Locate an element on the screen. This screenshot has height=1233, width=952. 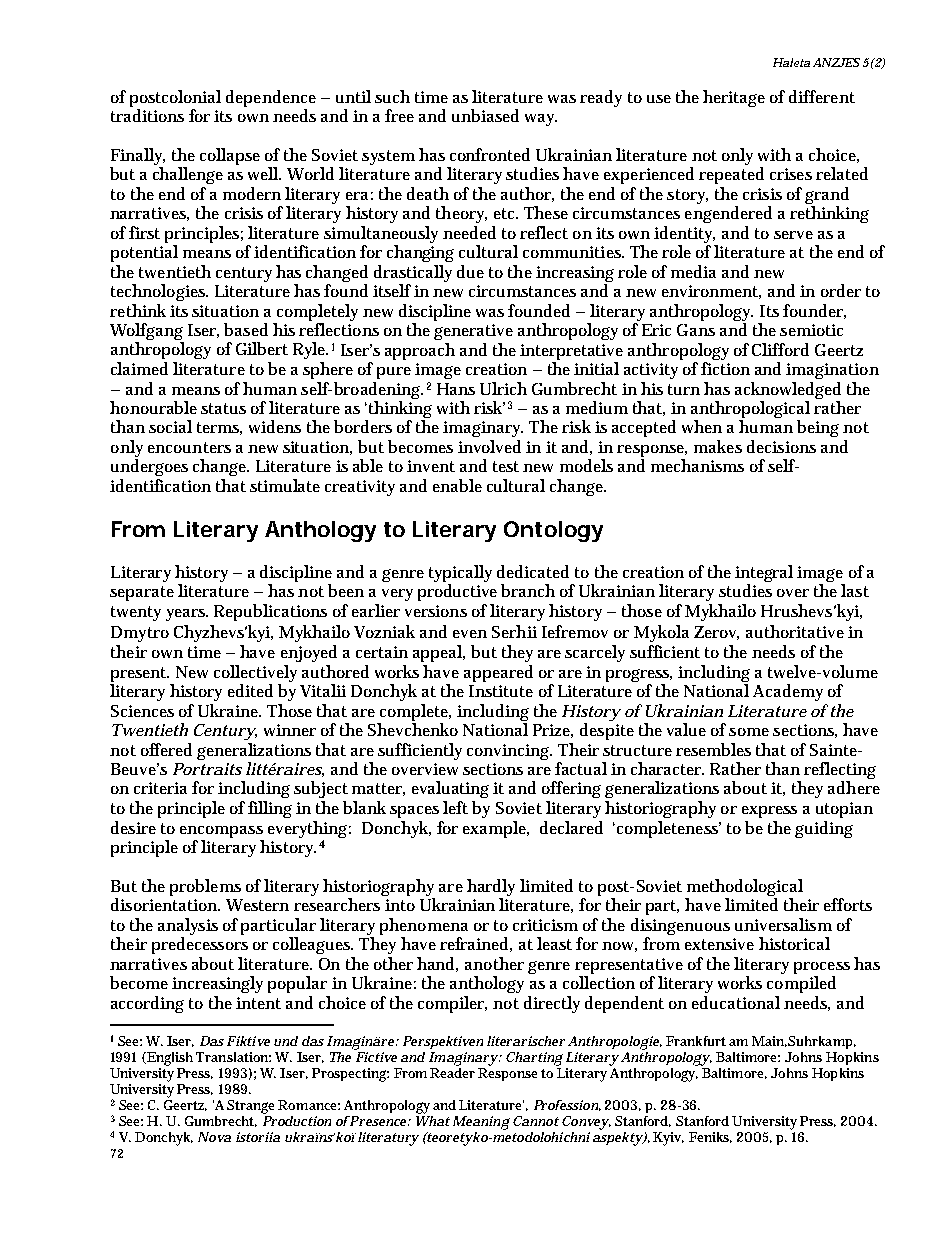
collapse is located at coordinates (230, 156).
